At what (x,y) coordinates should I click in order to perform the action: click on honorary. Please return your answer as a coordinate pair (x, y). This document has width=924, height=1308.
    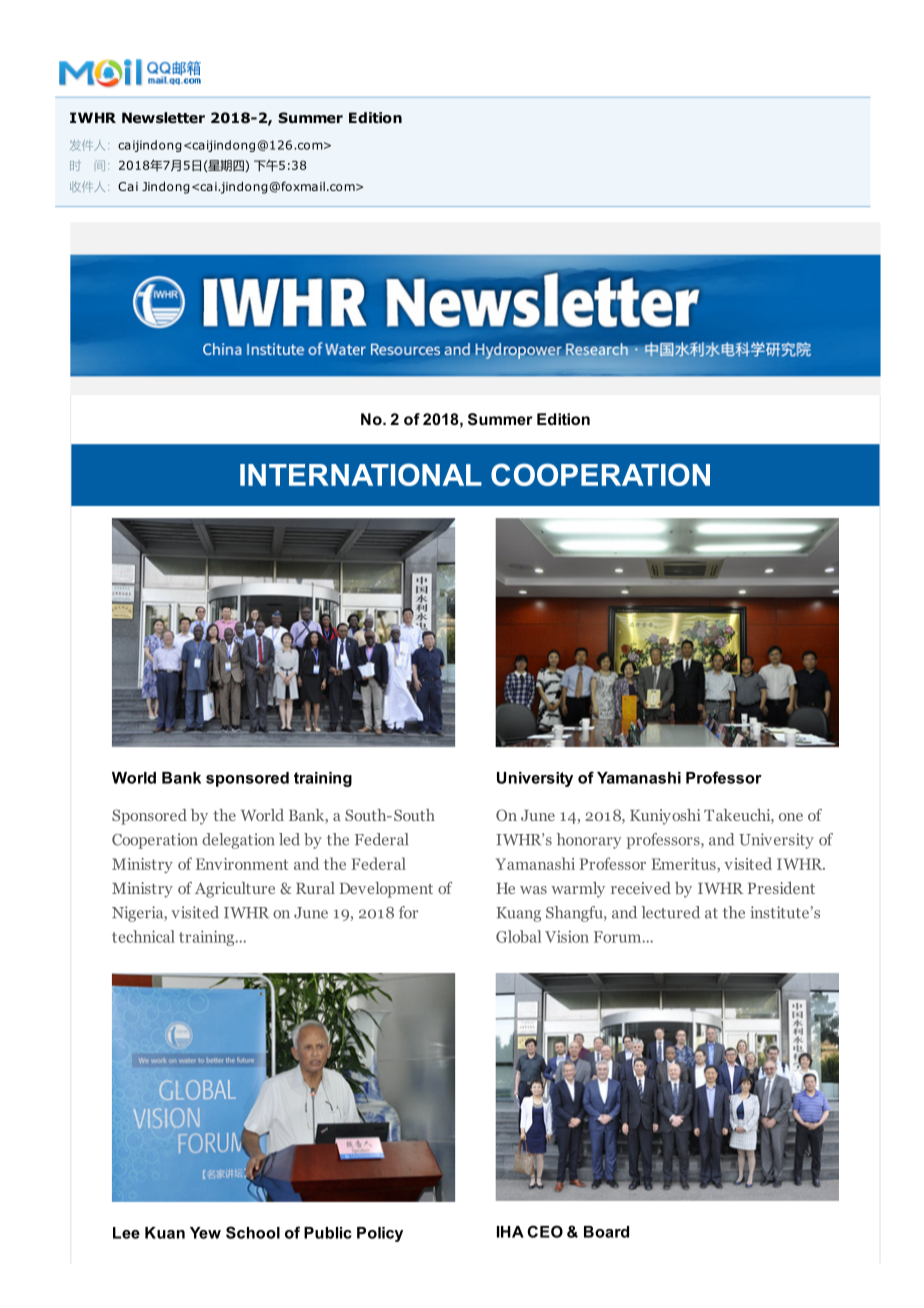
    Looking at the image, I should click on (589, 841).
